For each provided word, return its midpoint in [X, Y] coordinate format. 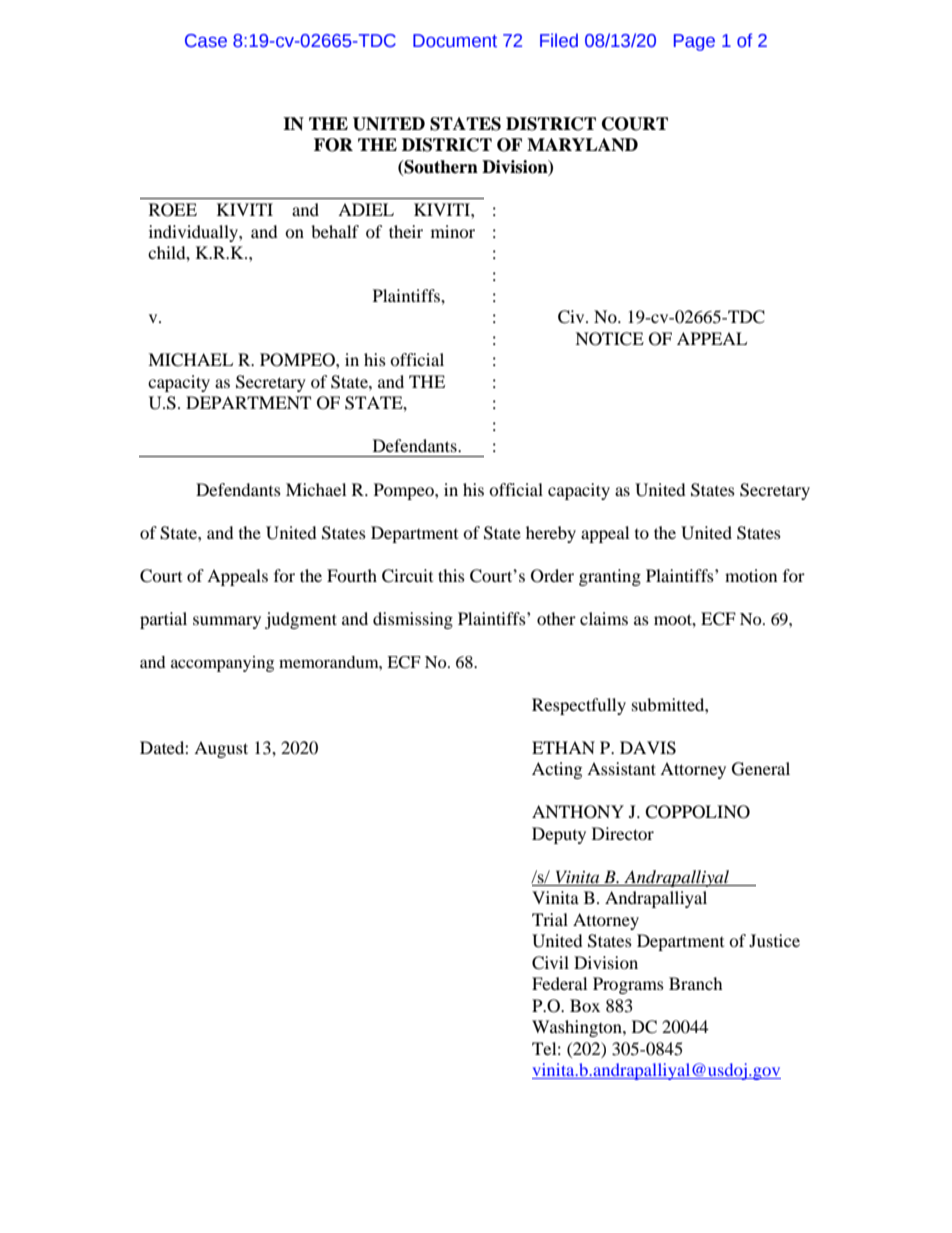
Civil [550, 963]
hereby [551, 534]
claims [604, 618]
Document [455, 41]
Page [694, 42]
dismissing [413, 620]
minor [453, 231]
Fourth [352, 575]
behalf [335, 231]
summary [227, 622]
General [761, 769]
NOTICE [609, 339]
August [221, 749]
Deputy [559, 835]
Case [206, 41]
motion [751, 575]
